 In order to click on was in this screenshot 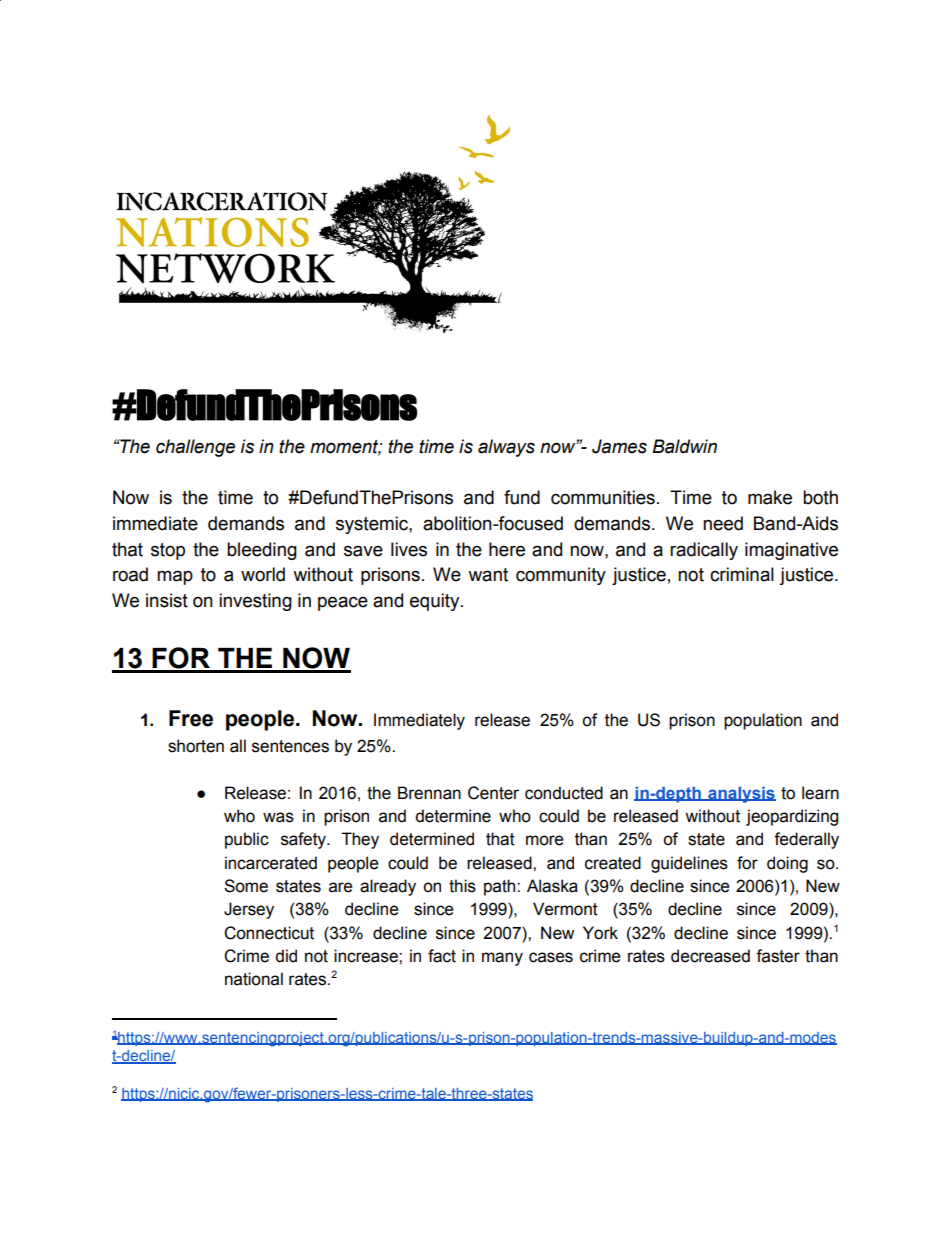, I will do `click(278, 817)`.
